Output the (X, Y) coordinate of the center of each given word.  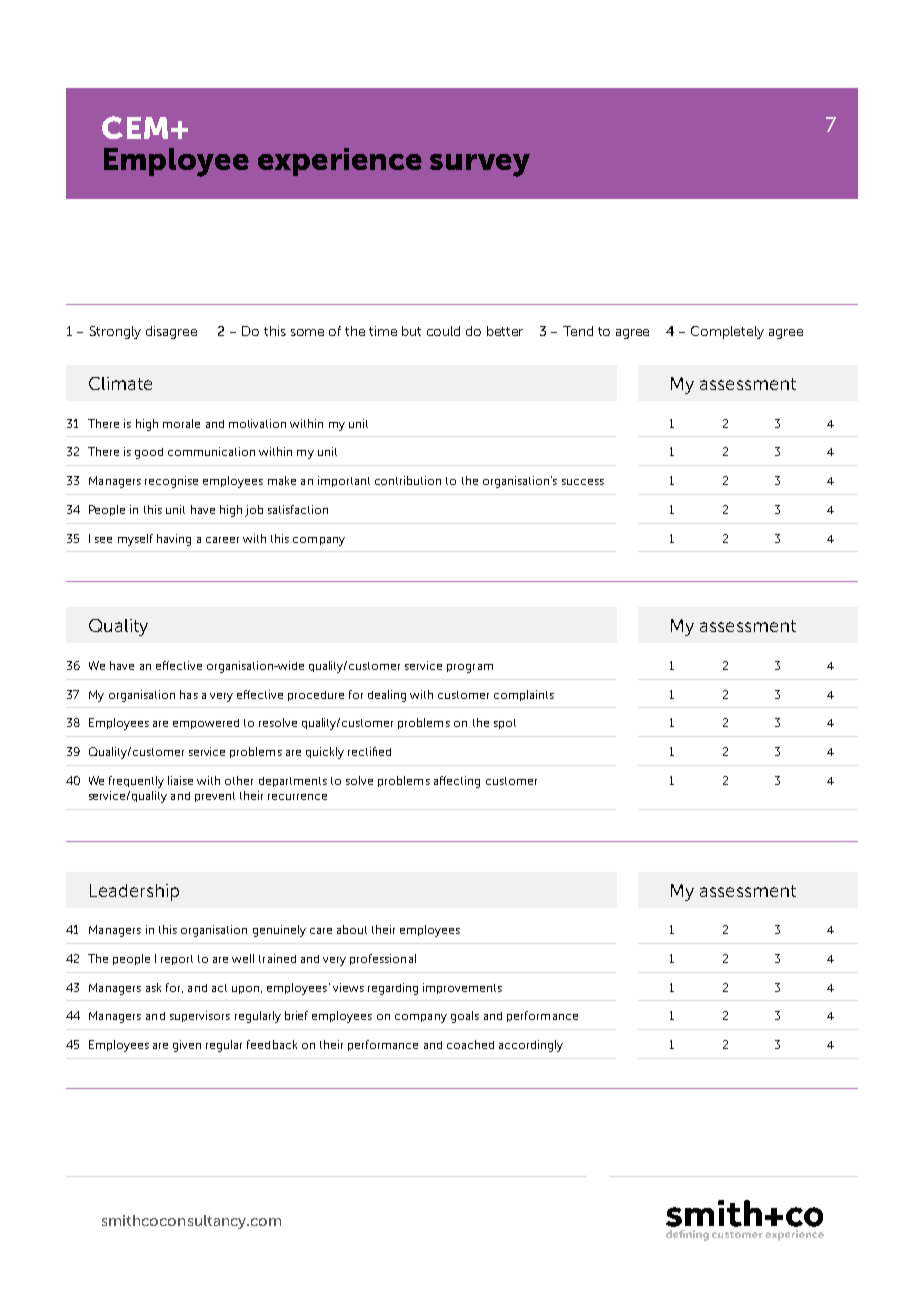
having (174, 540)
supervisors (200, 1016)
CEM (135, 127)
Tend (578, 331)
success (583, 482)
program (470, 668)
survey (480, 165)
